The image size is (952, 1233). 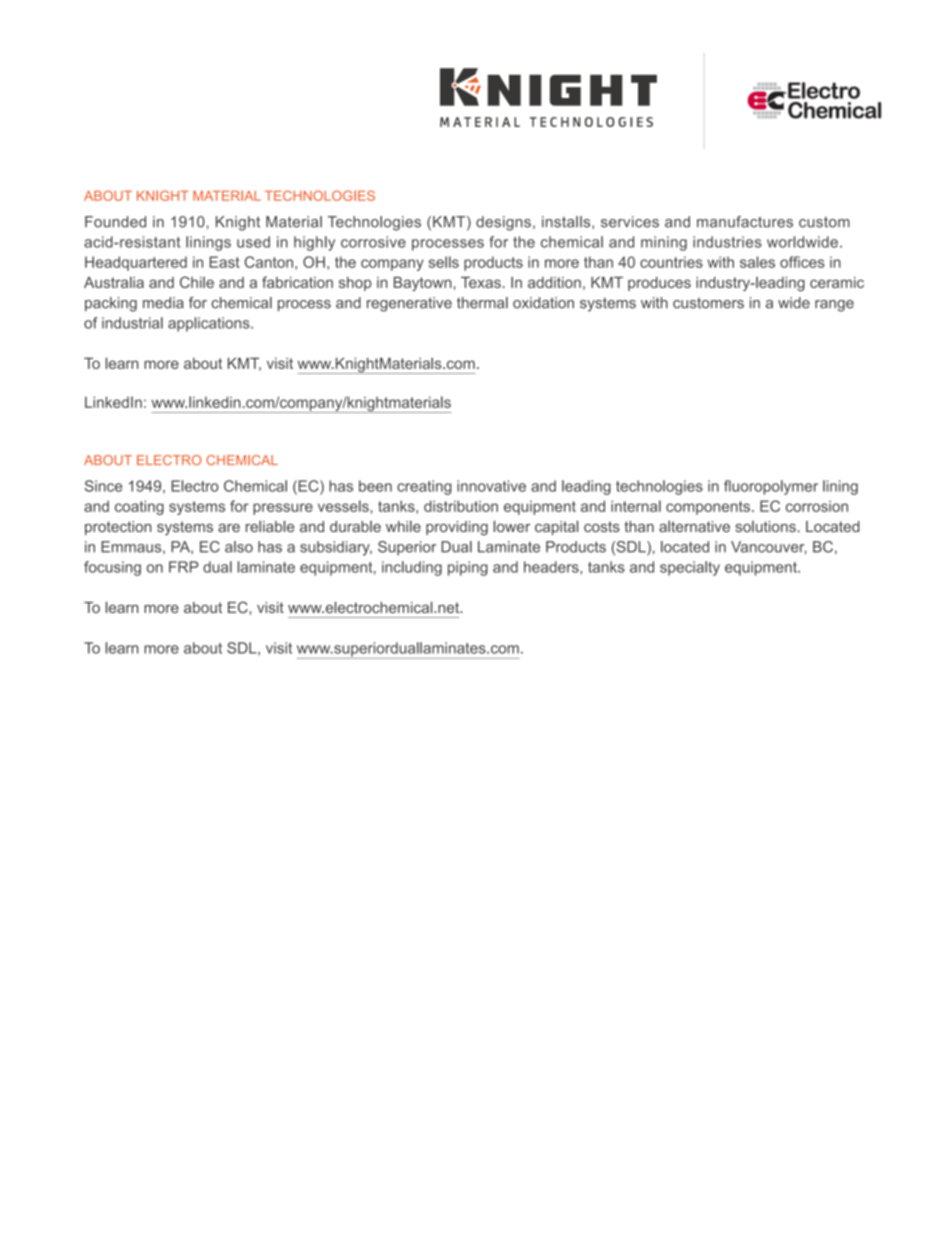 What do you see at coordinates (745, 222) in the screenshot?
I see `manufactures` at bounding box center [745, 222].
